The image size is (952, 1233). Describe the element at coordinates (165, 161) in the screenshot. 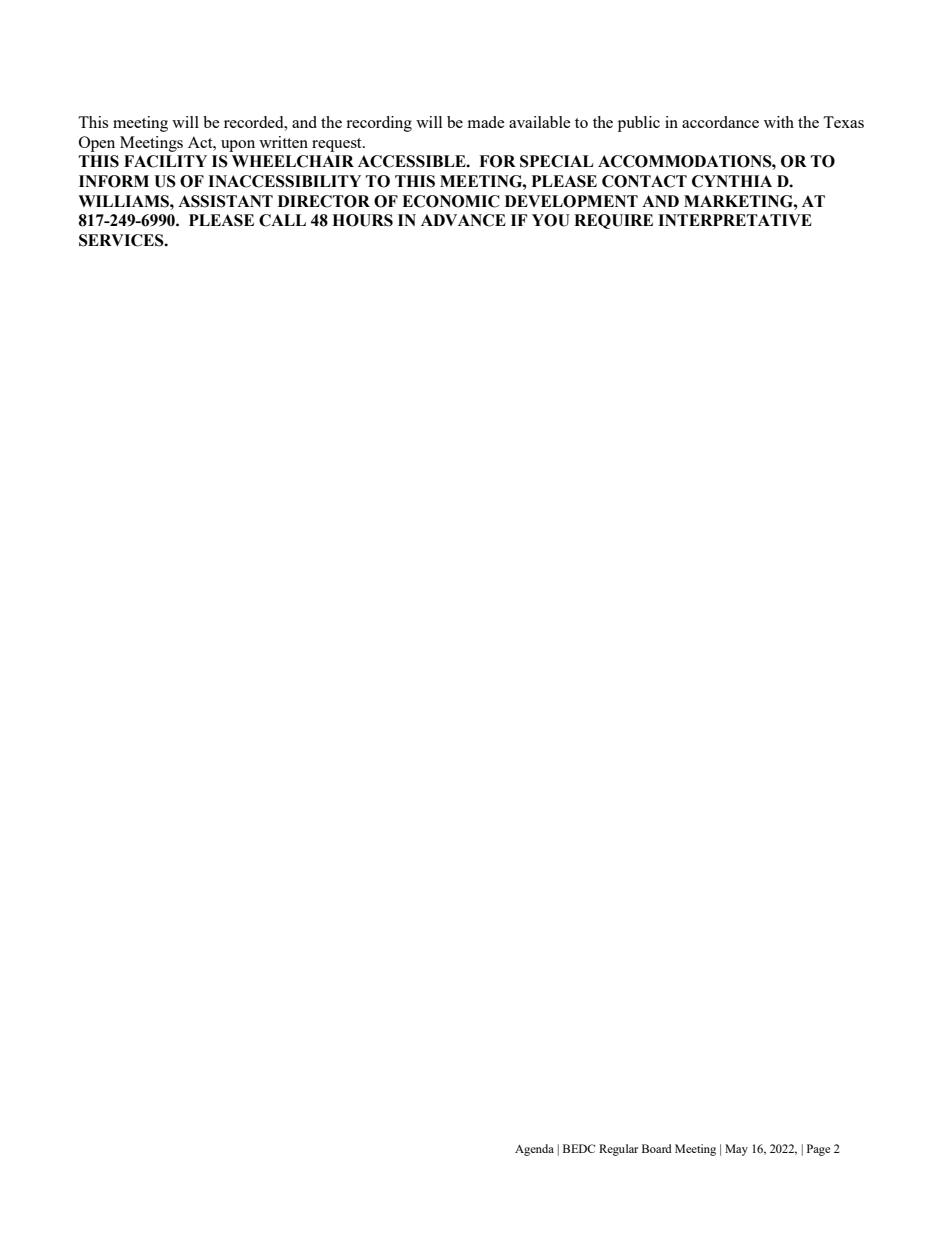

I see `FACILITY` at that location.
